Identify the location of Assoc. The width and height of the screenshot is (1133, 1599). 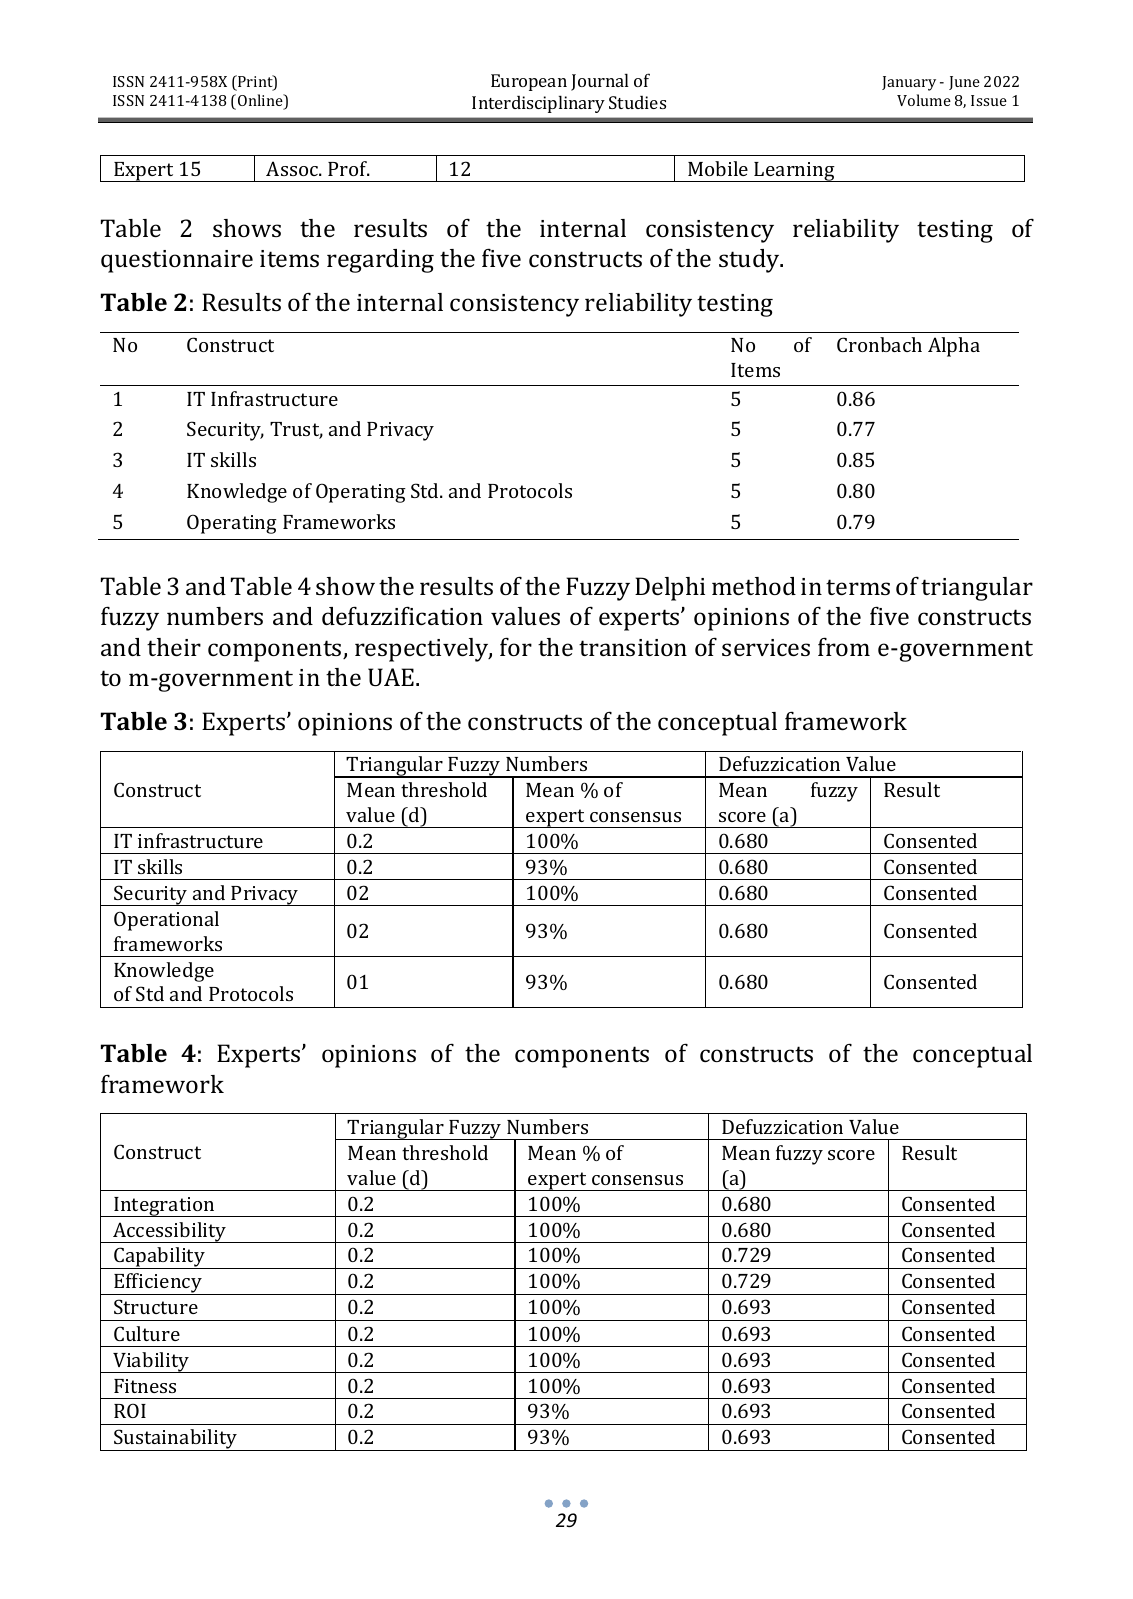
(293, 168).
